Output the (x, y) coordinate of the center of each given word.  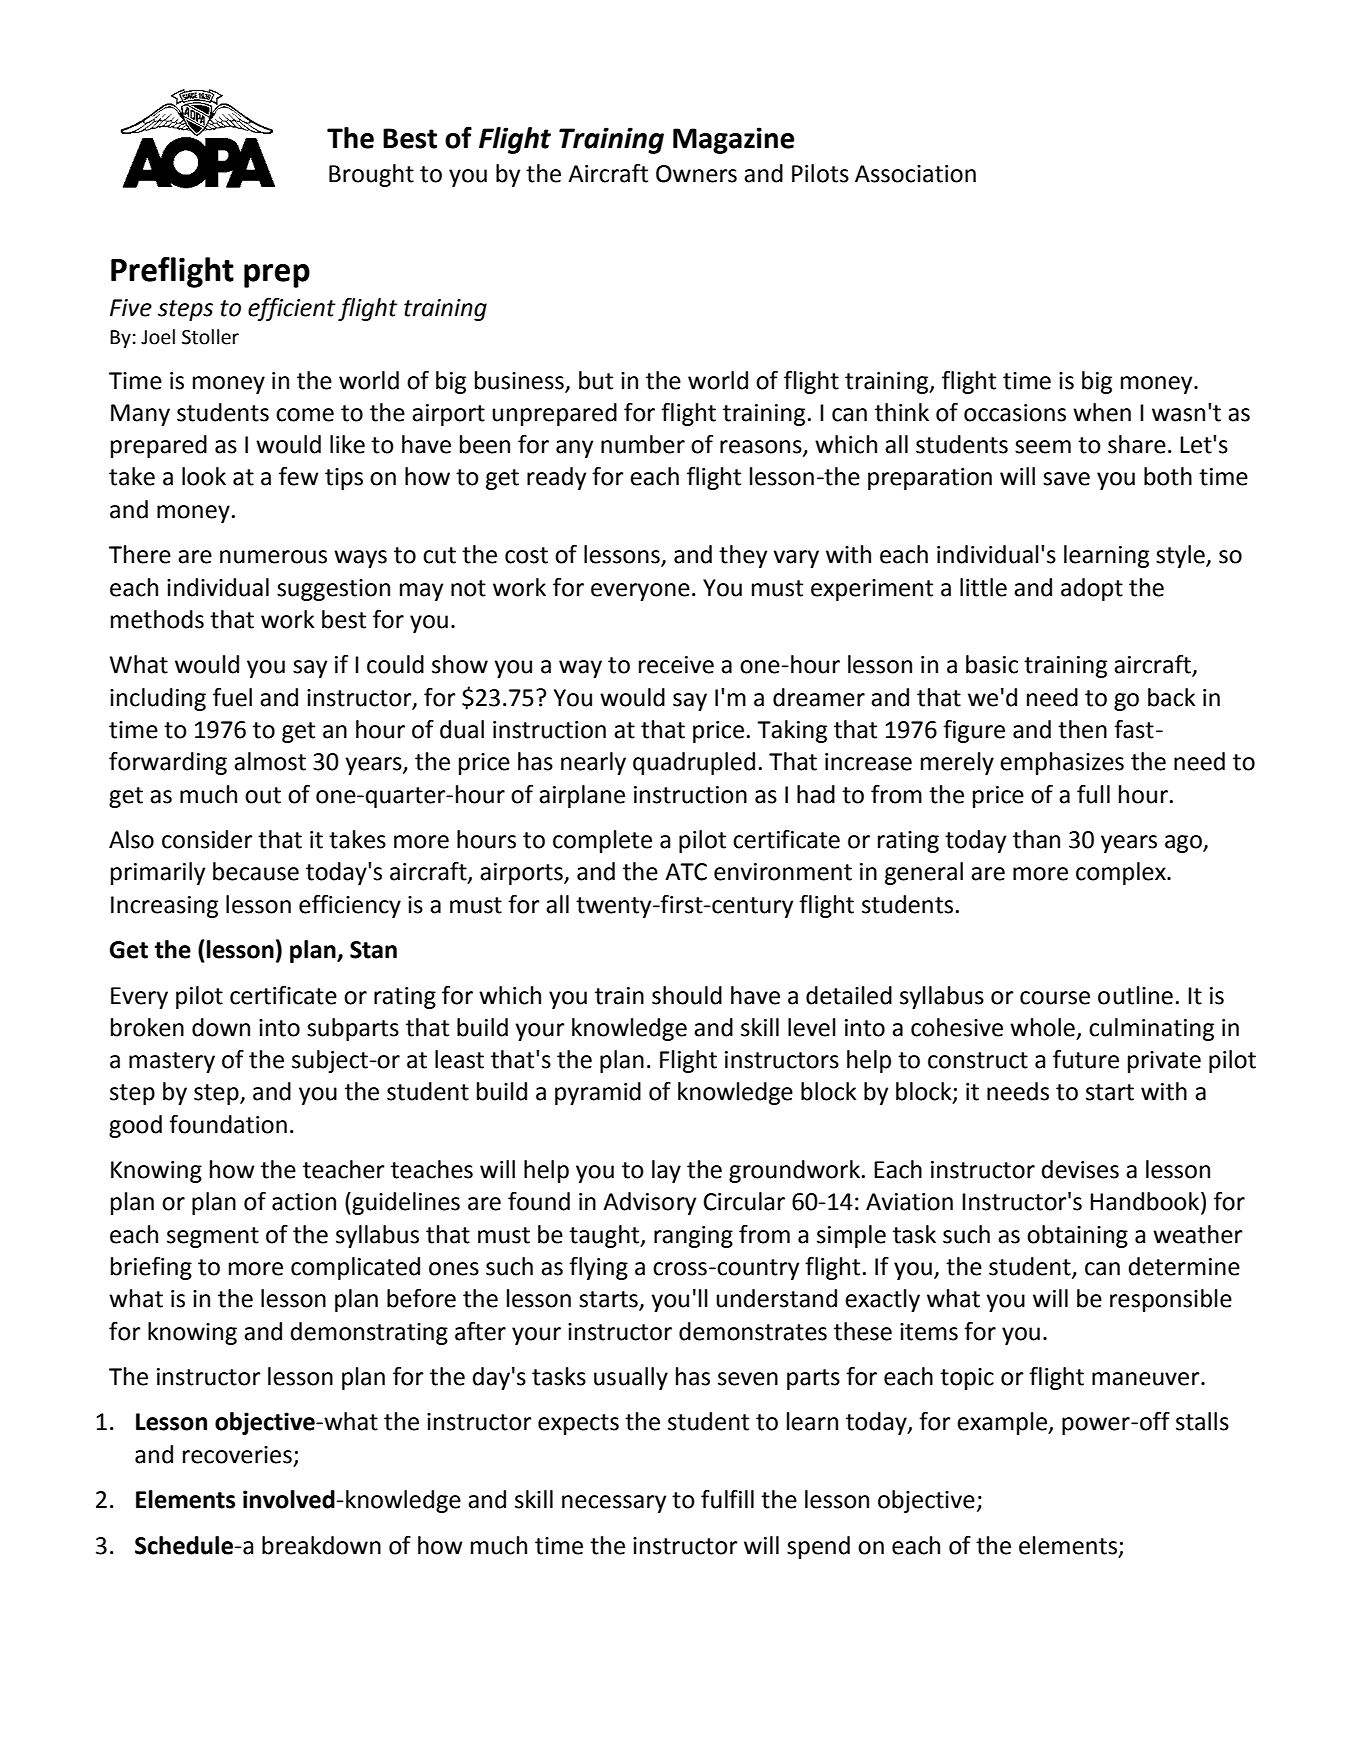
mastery (172, 1062)
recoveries (237, 1455)
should (687, 995)
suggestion (333, 590)
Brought (371, 175)
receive (676, 665)
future (1086, 1059)
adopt (1092, 589)
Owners (696, 174)
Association (915, 174)
